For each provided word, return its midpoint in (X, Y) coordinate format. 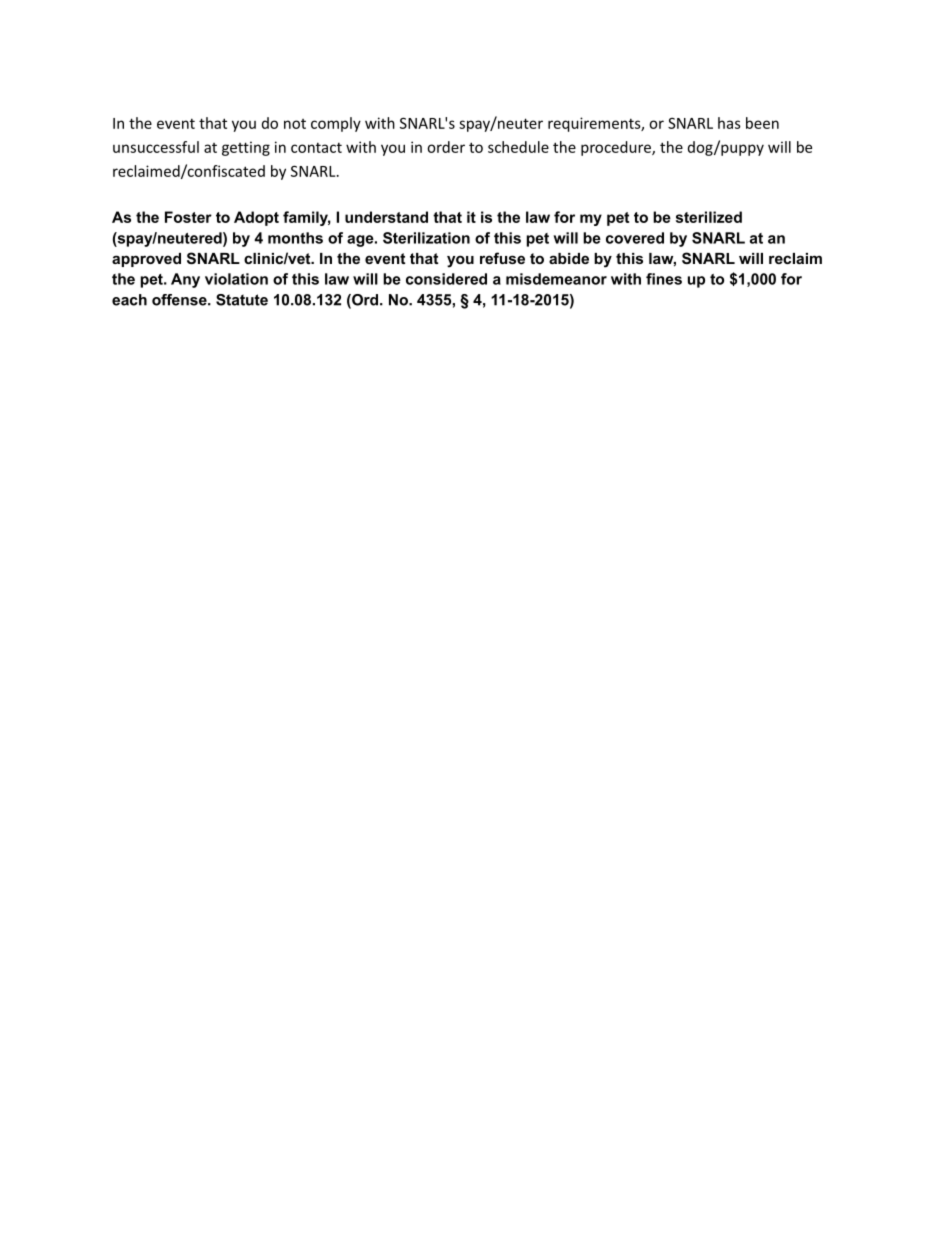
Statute (242, 300)
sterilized (709, 217)
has (729, 123)
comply (336, 124)
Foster (188, 217)
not (295, 124)
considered (446, 279)
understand (386, 217)
